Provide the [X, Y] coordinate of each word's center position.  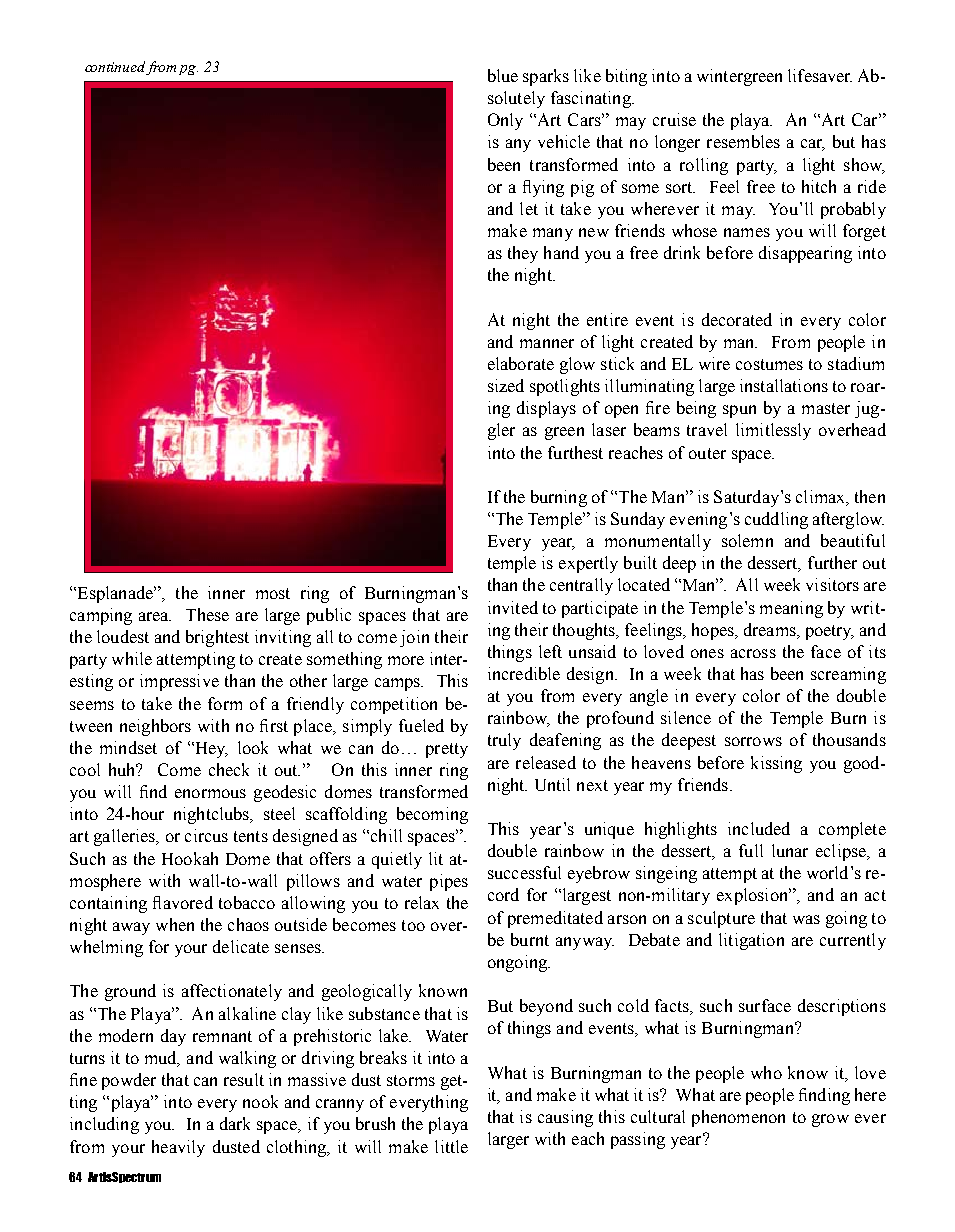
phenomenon [738, 1118]
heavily [178, 1148]
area [155, 616]
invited [513, 607]
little [451, 1146]
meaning [791, 609]
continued [116, 68]
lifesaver [820, 75]
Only [505, 121]
